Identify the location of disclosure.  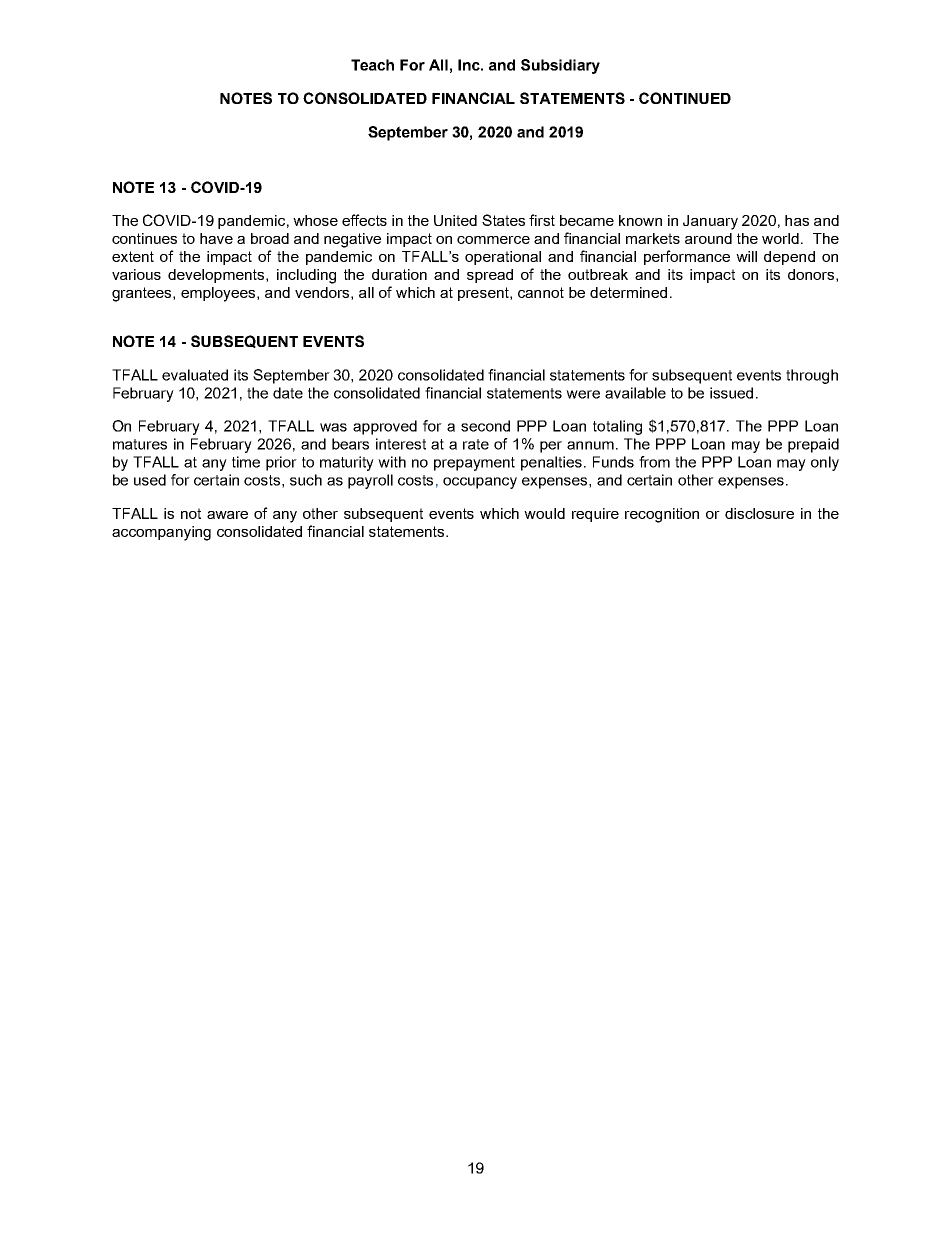
(759, 513).
